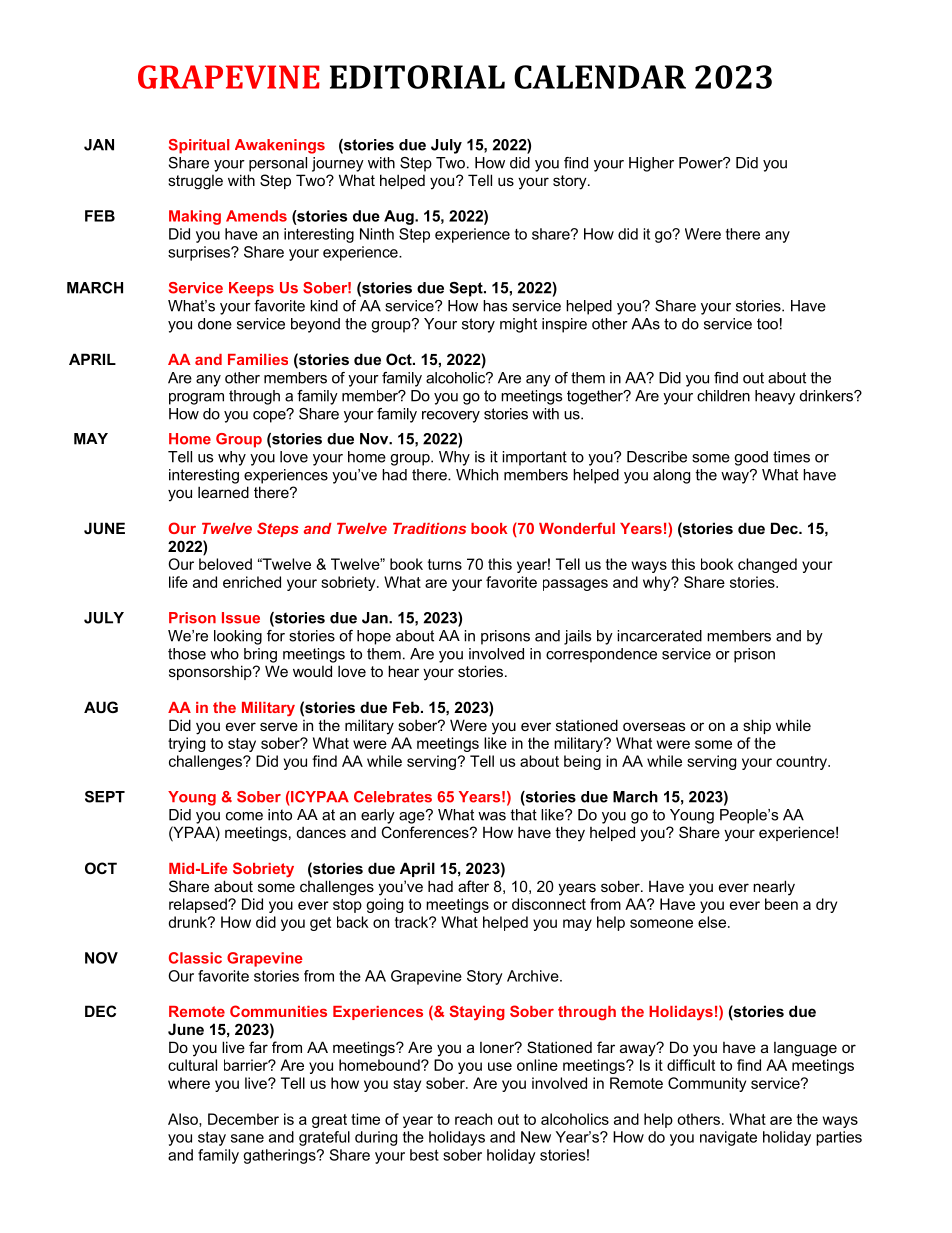  I want to click on navigate, so click(728, 1138).
